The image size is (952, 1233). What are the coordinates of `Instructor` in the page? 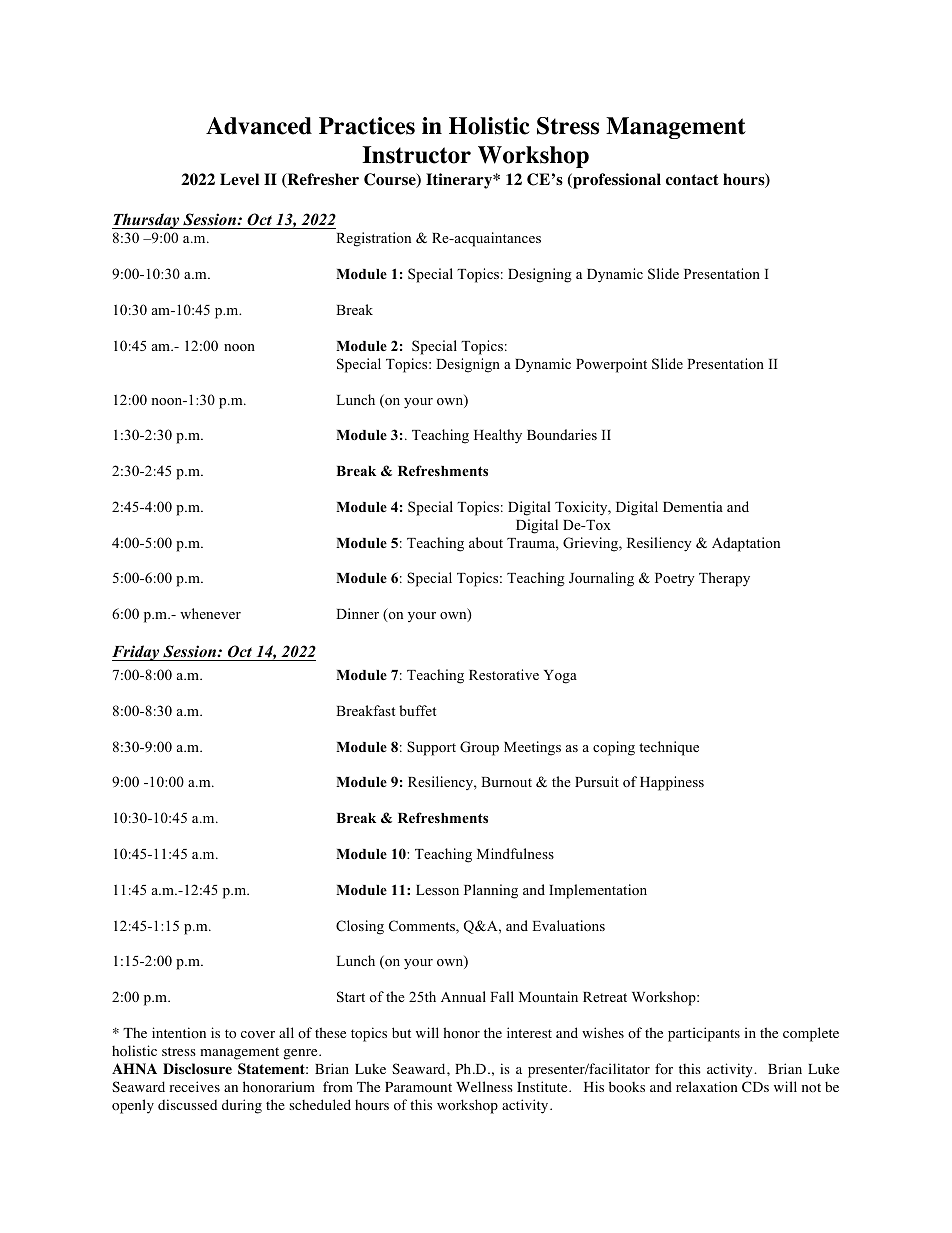 It's located at (416, 155).
